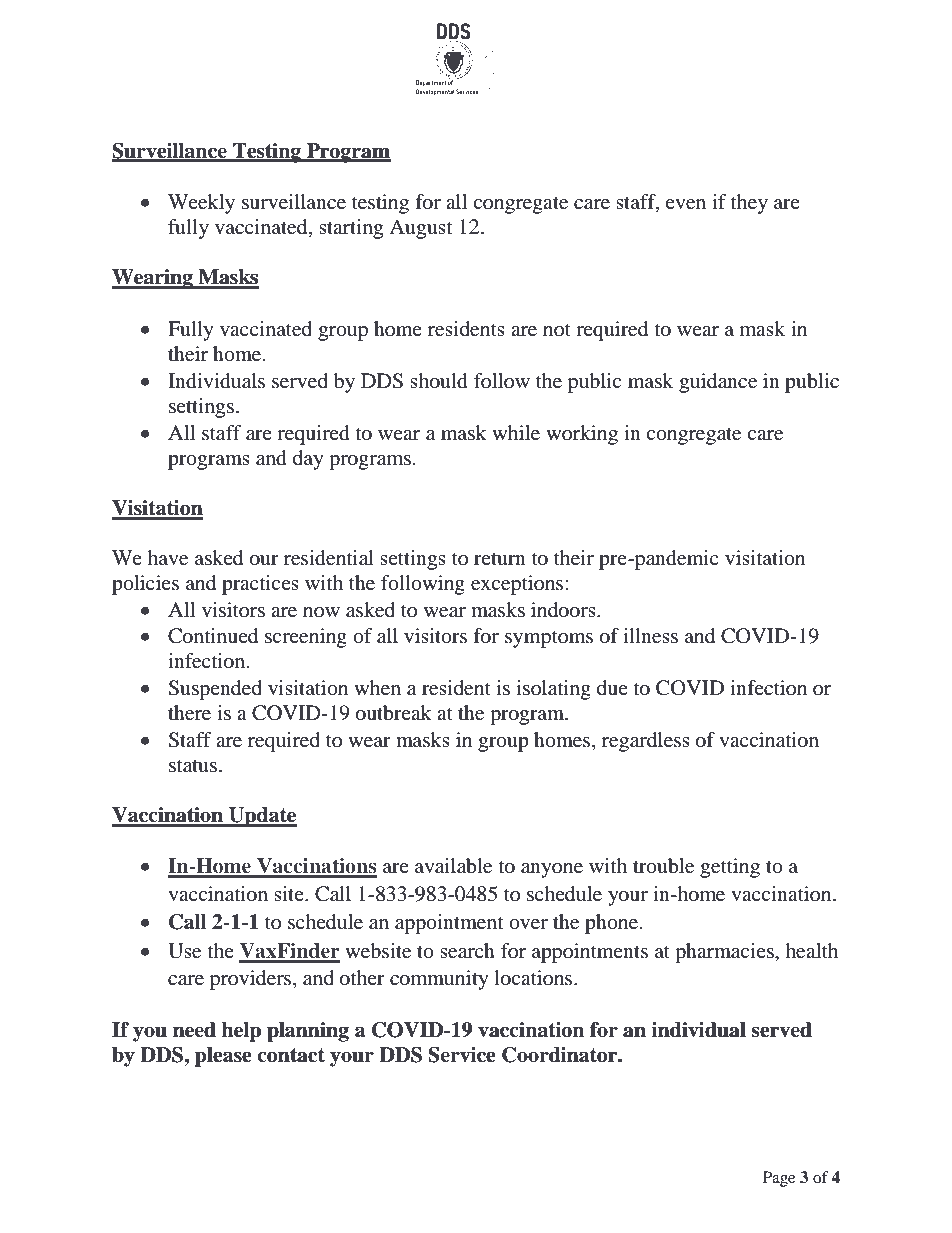 This image has height=1233, width=952. What do you see at coordinates (420, 229) in the image?
I see `August` at bounding box center [420, 229].
